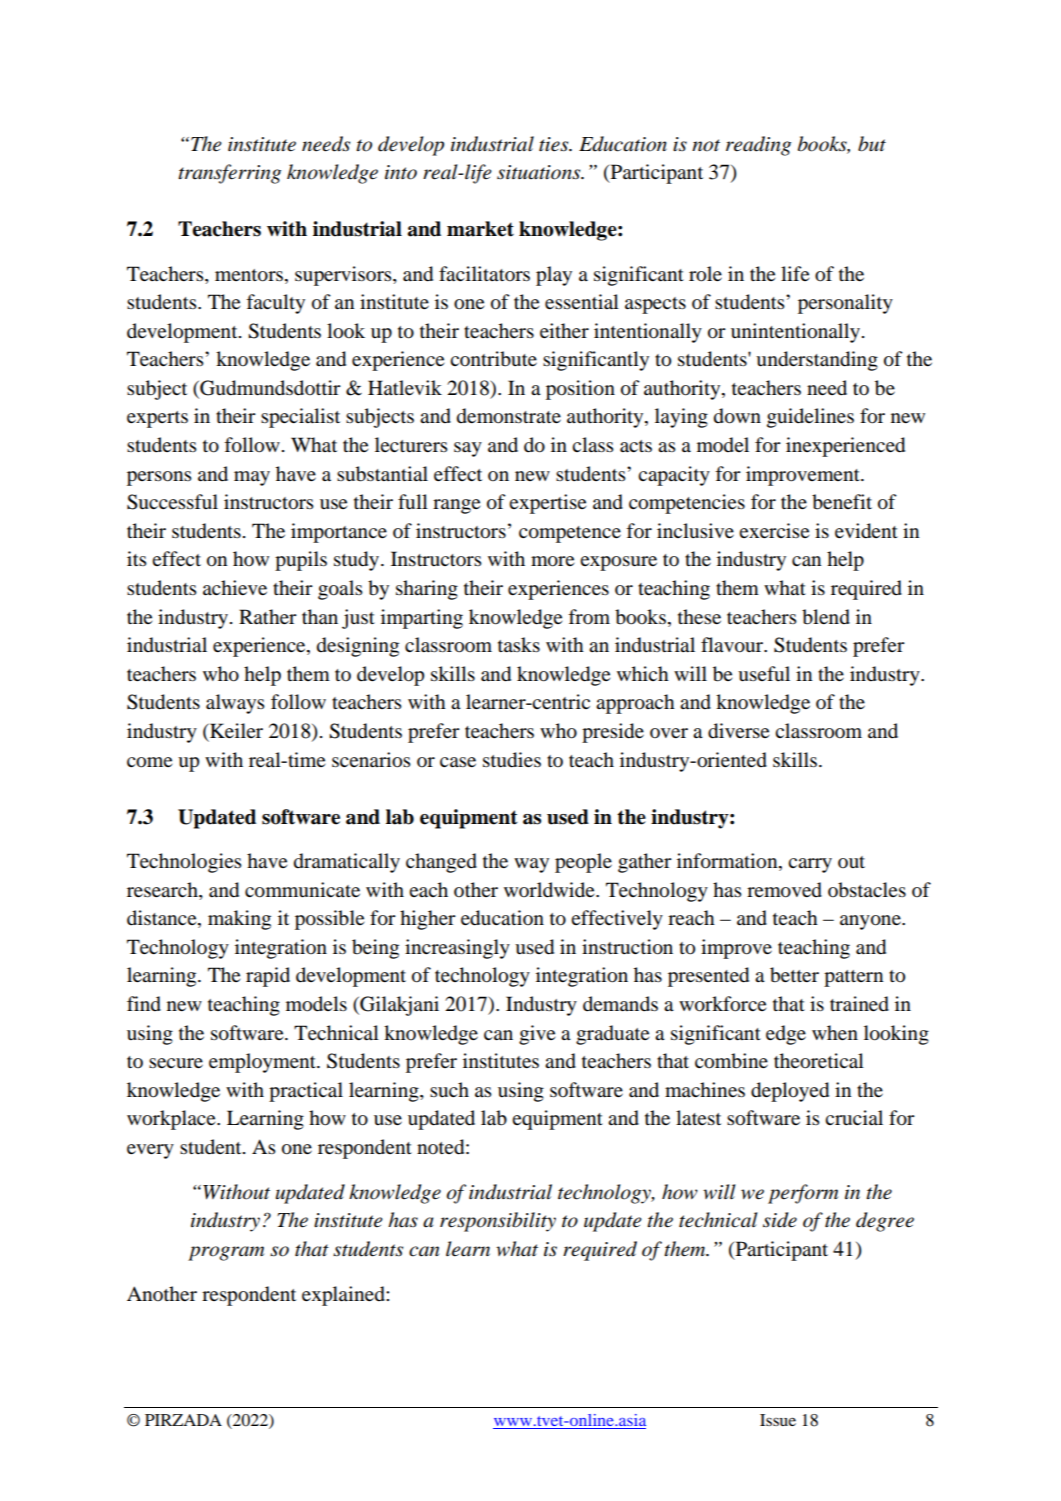 This page has width=1061, height=1501. Describe the element at coordinates (229, 174) in the page. I see `transferring` at that location.
